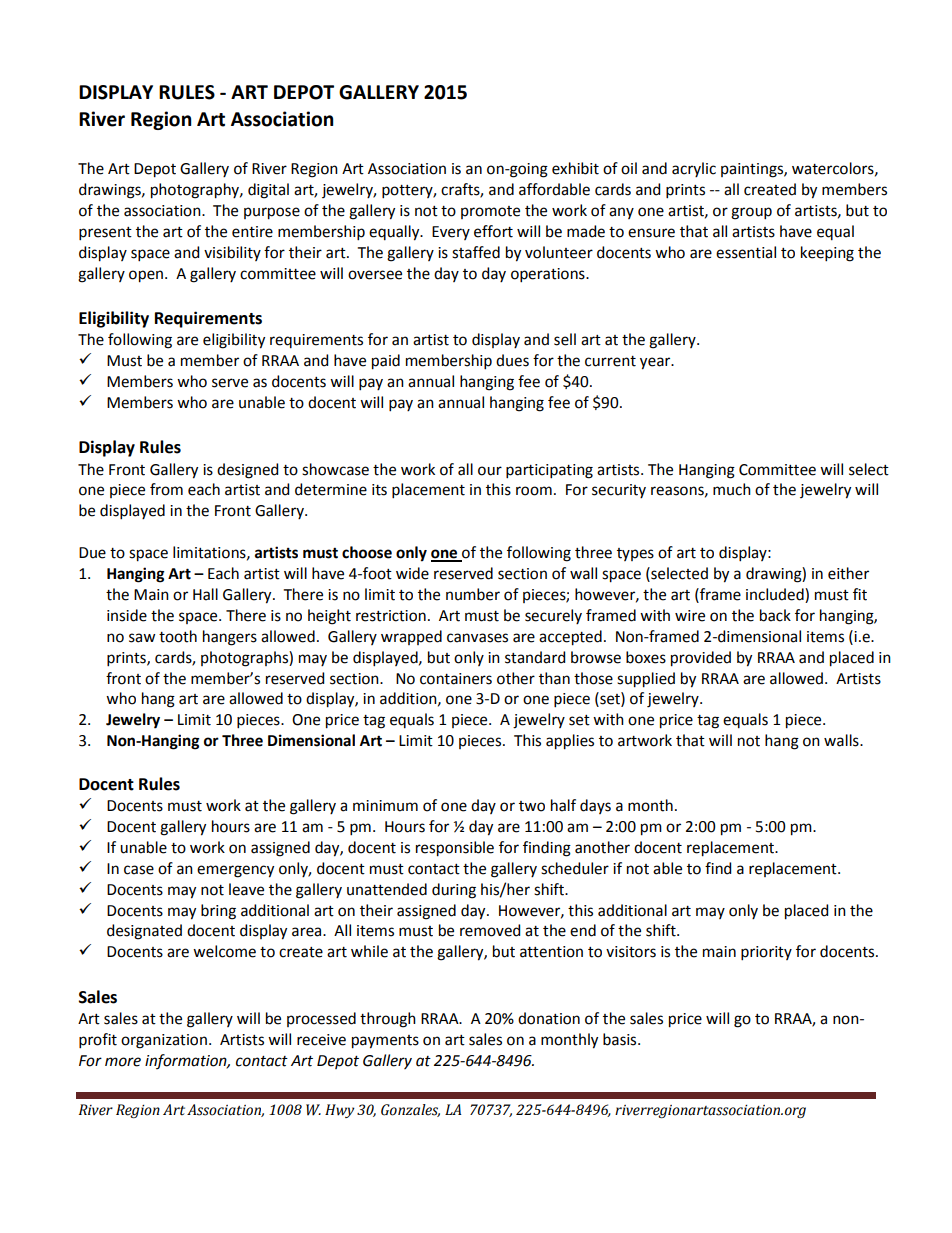 The width and height of the page is (952, 1233). What do you see at coordinates (410, 1110) in the page?
I see `Gonzales` at bounding box center [410, 1110].
